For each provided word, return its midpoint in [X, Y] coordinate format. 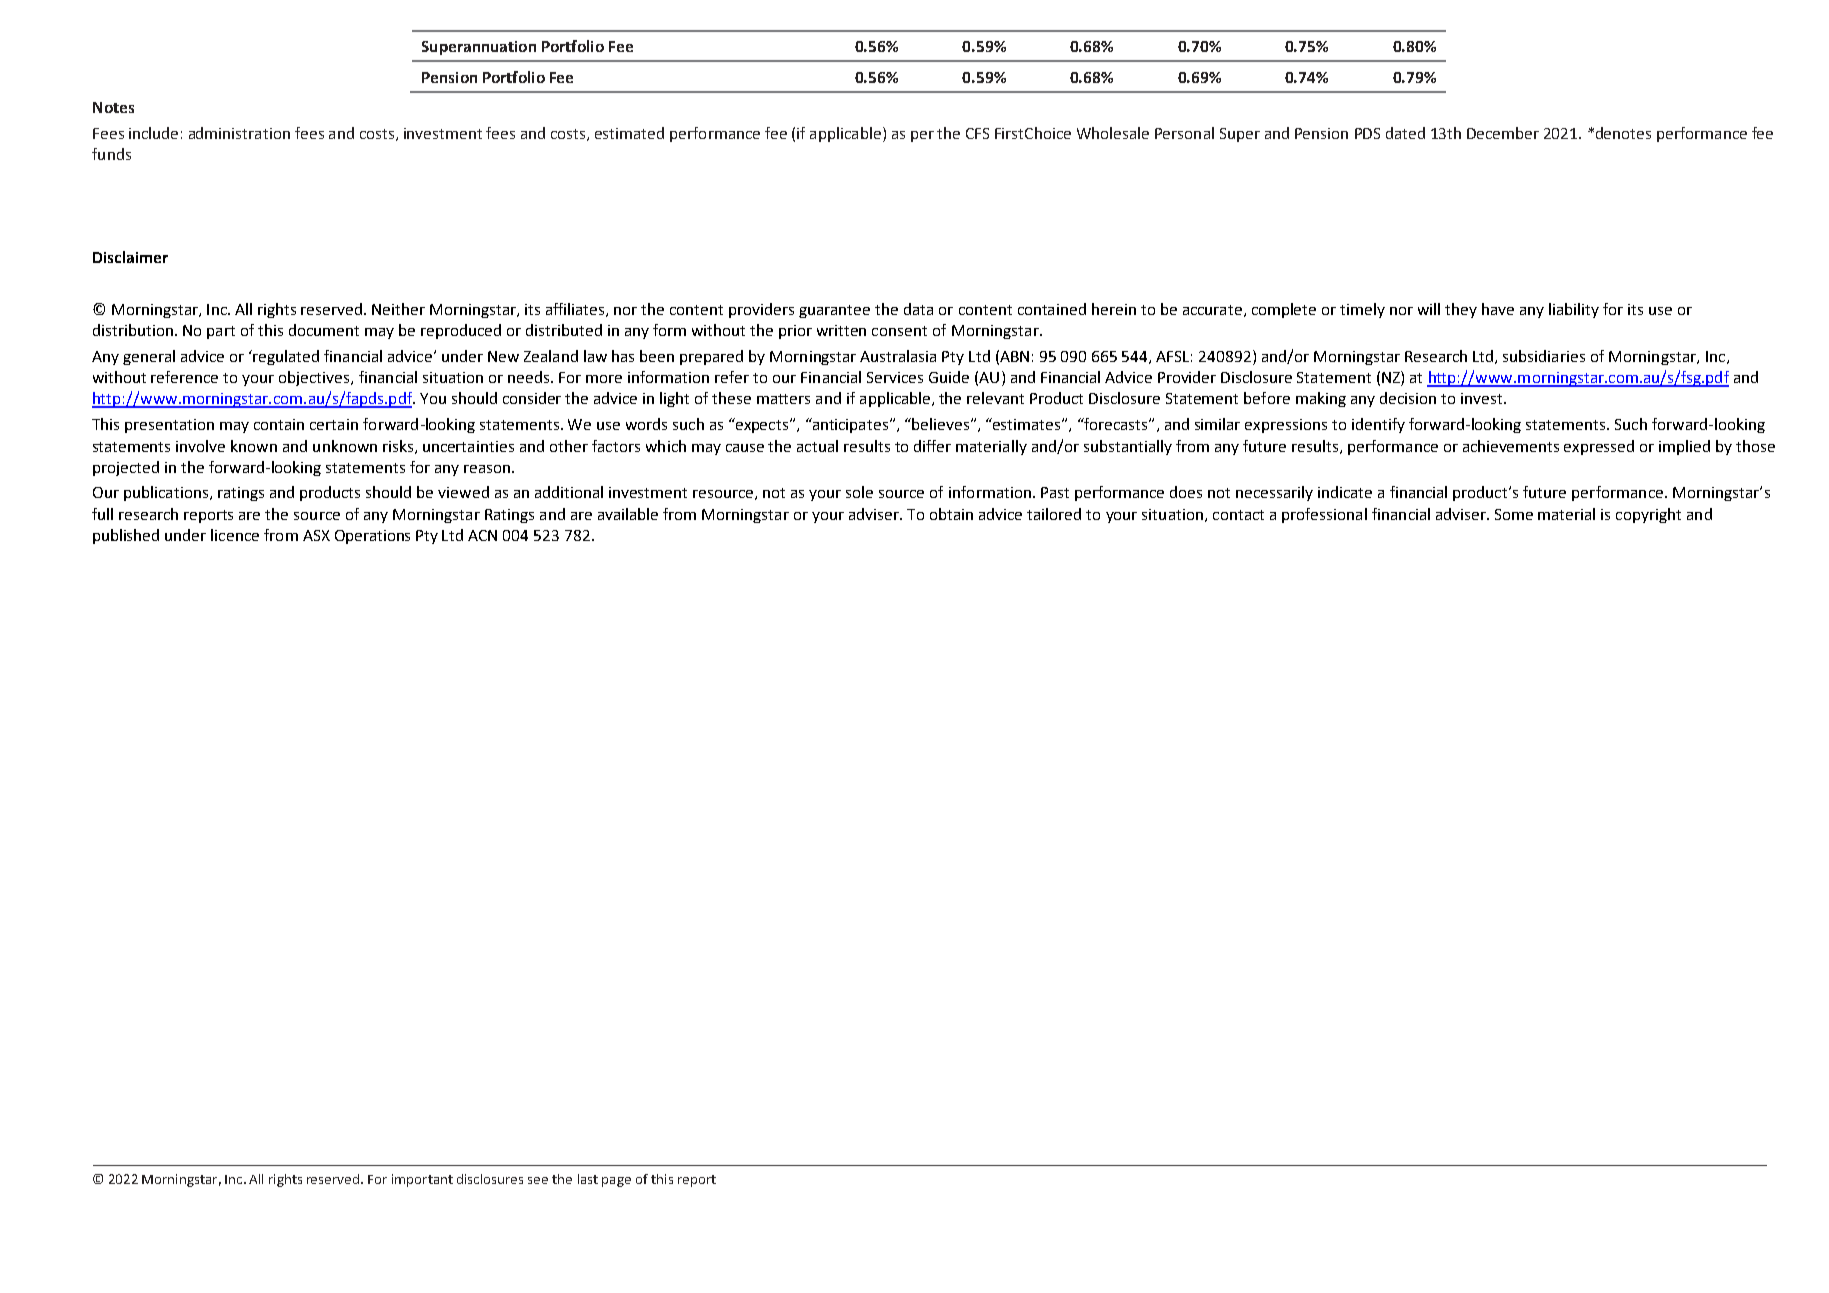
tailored [1054, 514]
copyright [1648, 515]
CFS [977, 133]
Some [1514, 514]
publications [166, 493]
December [1503, 133]
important [422, 1180]
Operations [372, 537]
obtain [951, 514]
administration [239, 133]
